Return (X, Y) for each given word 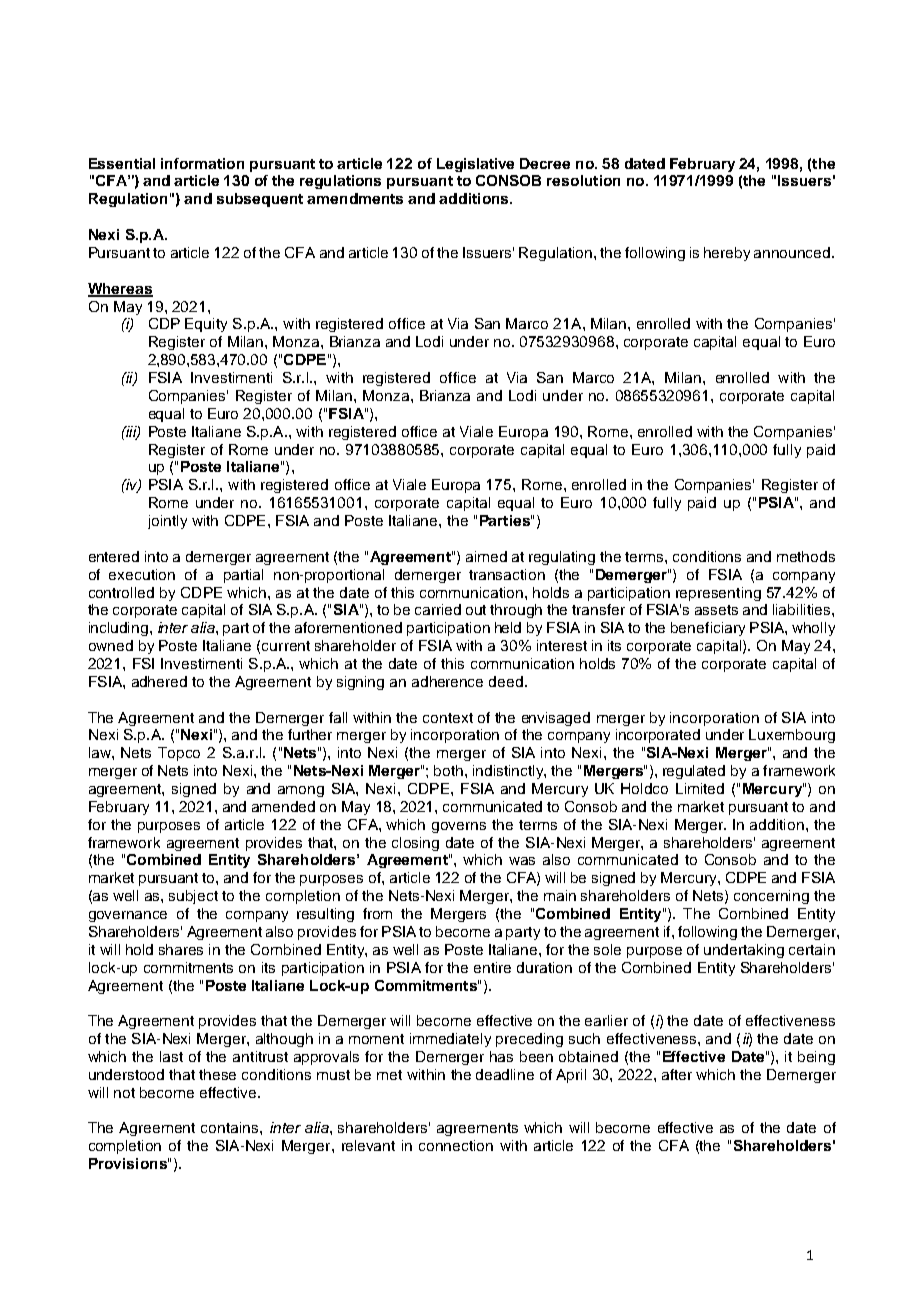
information (202, 163)
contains (231, 1127)
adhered (159, 681)
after (677, 1074)
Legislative (475, 165)
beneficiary (708, 629)
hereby (727, 254)
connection (456, 1145)
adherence (447, 681)
